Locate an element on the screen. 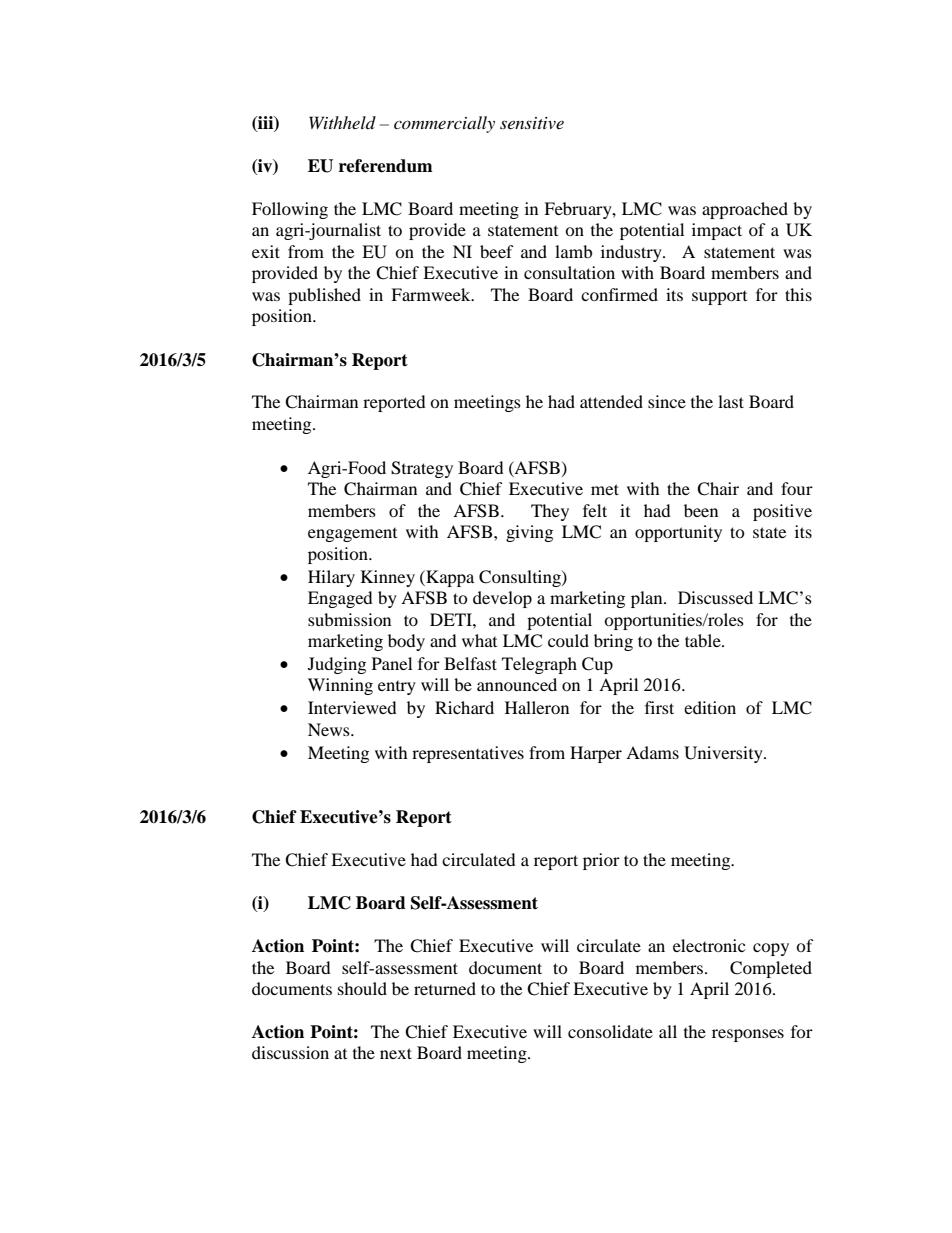 The width and height of the screenshot is (952, 1233). Strategy is located at coordinates (422, 469).
